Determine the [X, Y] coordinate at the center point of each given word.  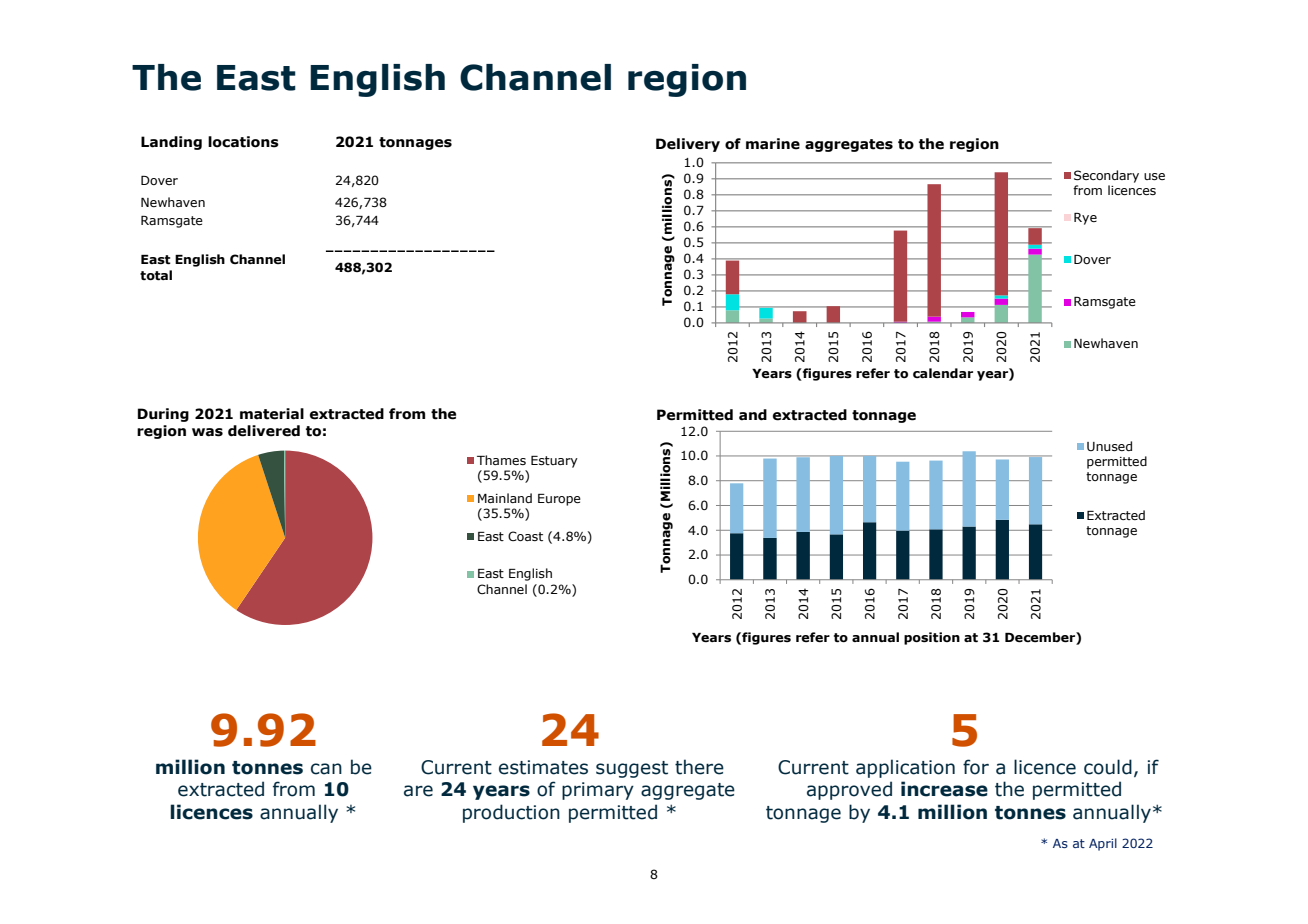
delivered [264, 431]
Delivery [688, 145]
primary [598, 791]
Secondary [1106, 176]
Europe [559, 500]
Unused [1109, 446]
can [326, 769]
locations [243, 142]
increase [944, 789]
